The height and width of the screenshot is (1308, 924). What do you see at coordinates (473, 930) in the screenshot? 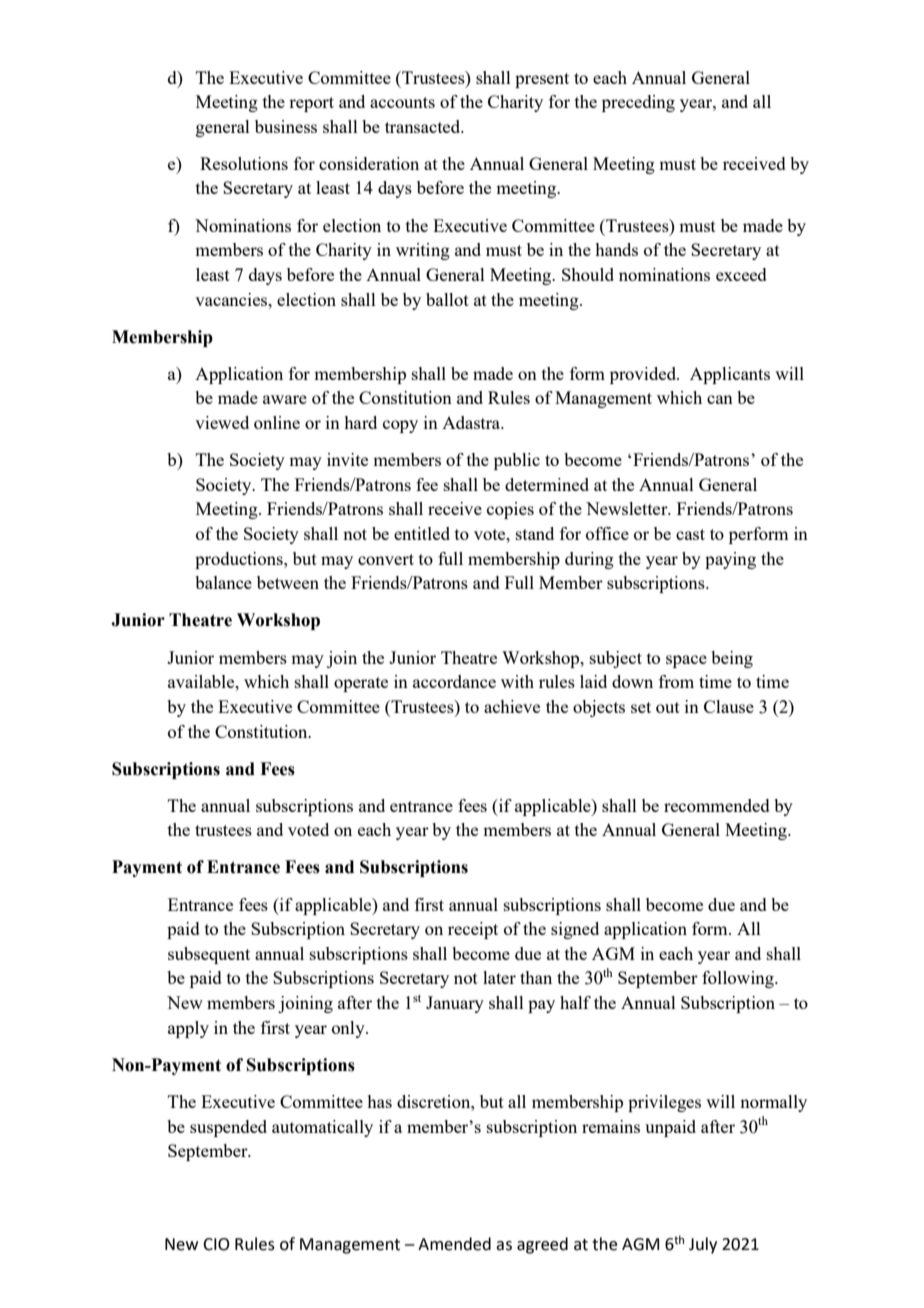
I see `receipt` at bounding box center [473, 930].
